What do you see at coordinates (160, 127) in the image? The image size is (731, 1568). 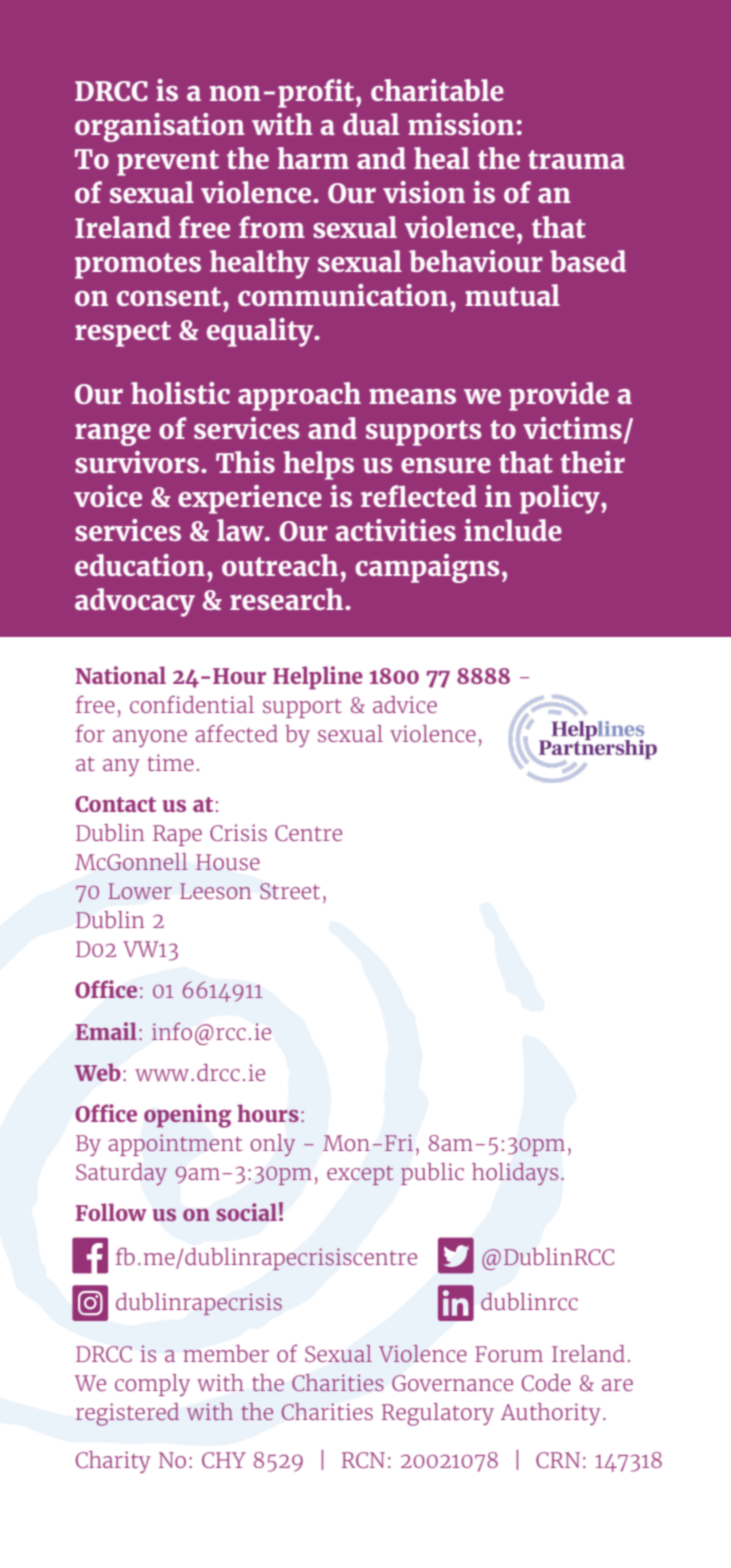 I see `organisation` at bounding box center [160, 127].
